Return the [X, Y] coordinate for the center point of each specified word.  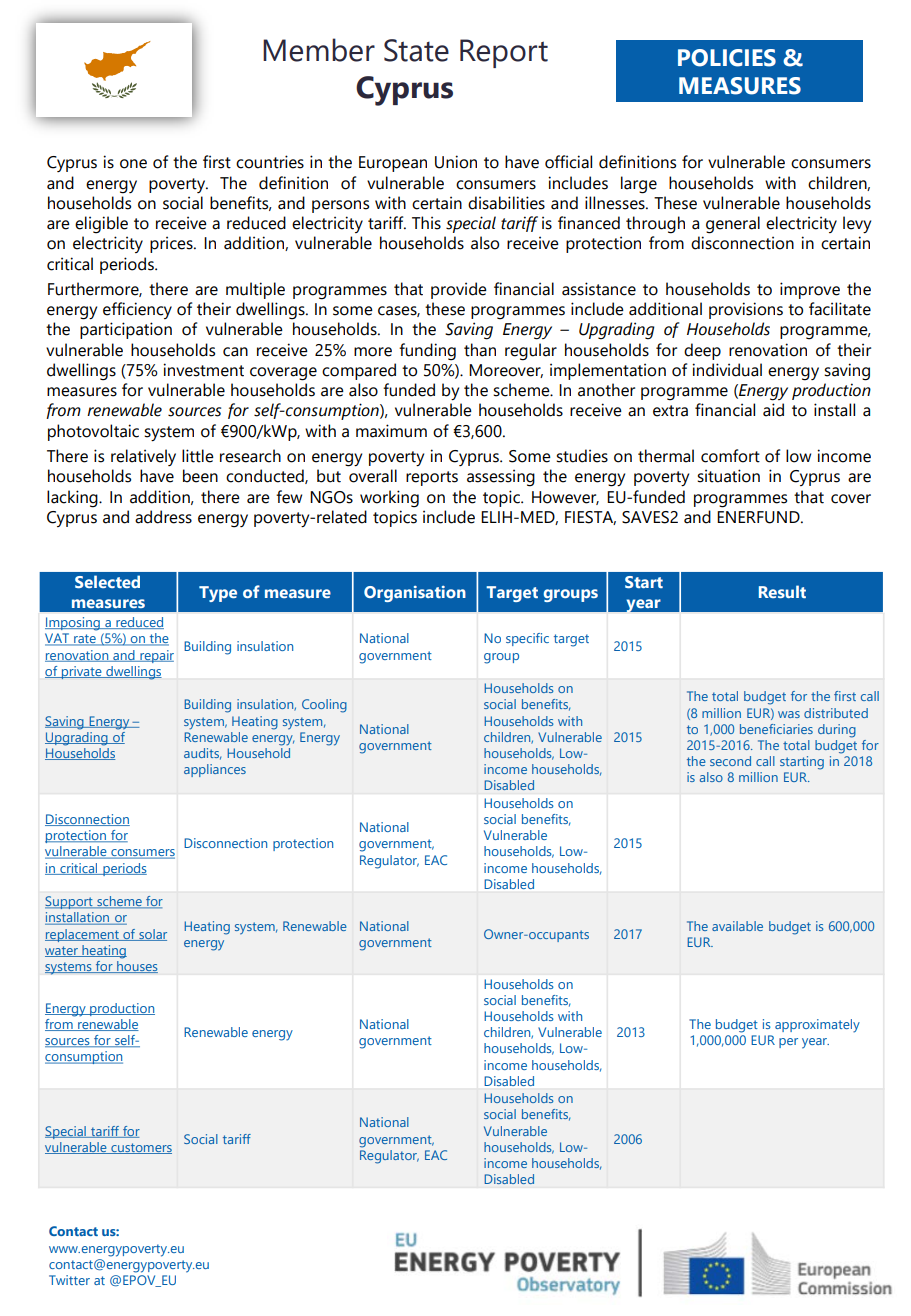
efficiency [137, 310]
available [737, 926]
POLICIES [727, 58]
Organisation [415, 594]
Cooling [324, 706]
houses [136, 967]
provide [459, 290]
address [163, 517]
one [133, 164]
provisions [746, 310]
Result [782, 591]
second [730, 761]
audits [202, 754]
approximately [817, 1026]
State [416, 50]
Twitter [69, 1280]
